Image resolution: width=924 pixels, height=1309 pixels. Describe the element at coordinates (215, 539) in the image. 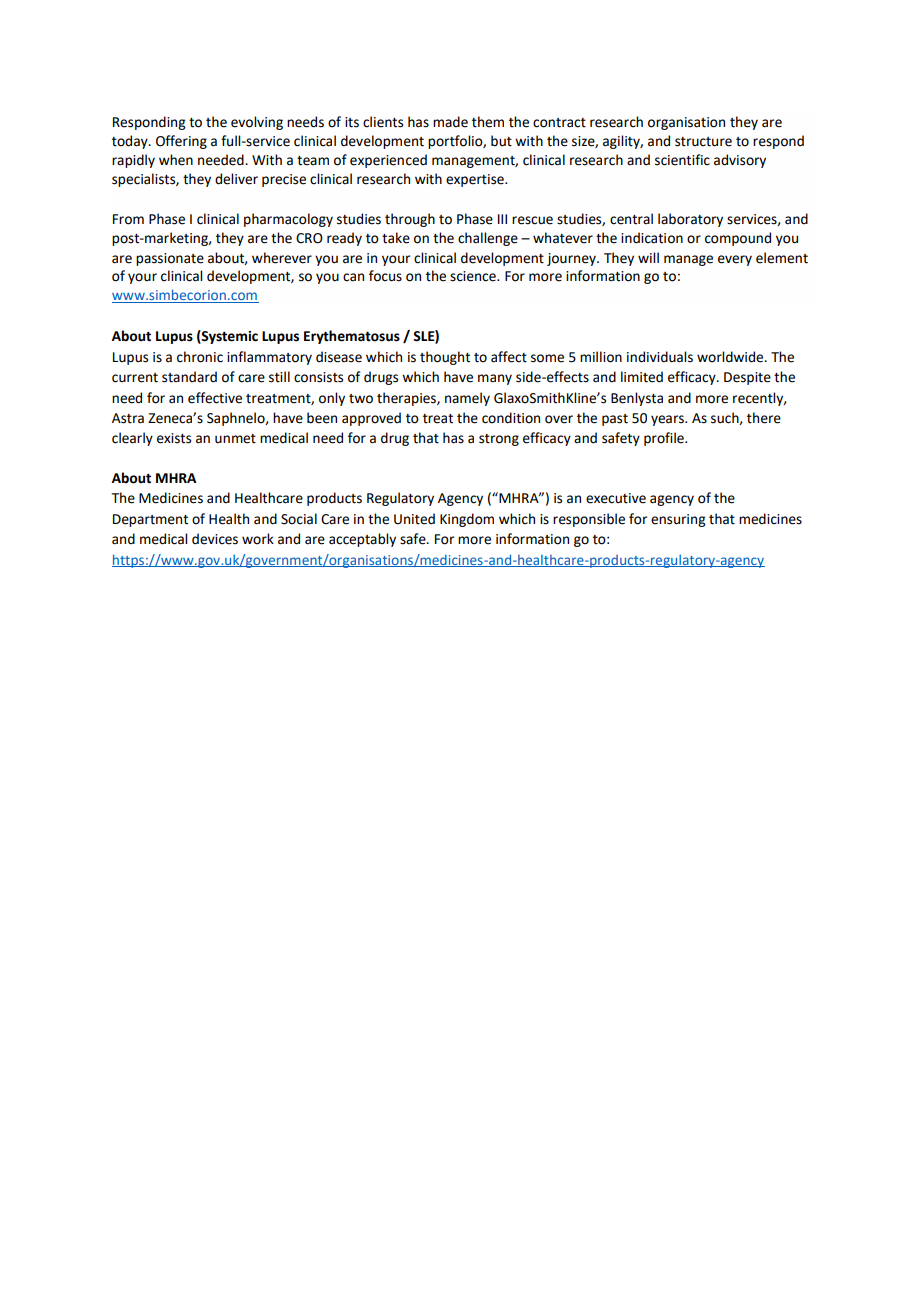

I see `devices` at that location.
